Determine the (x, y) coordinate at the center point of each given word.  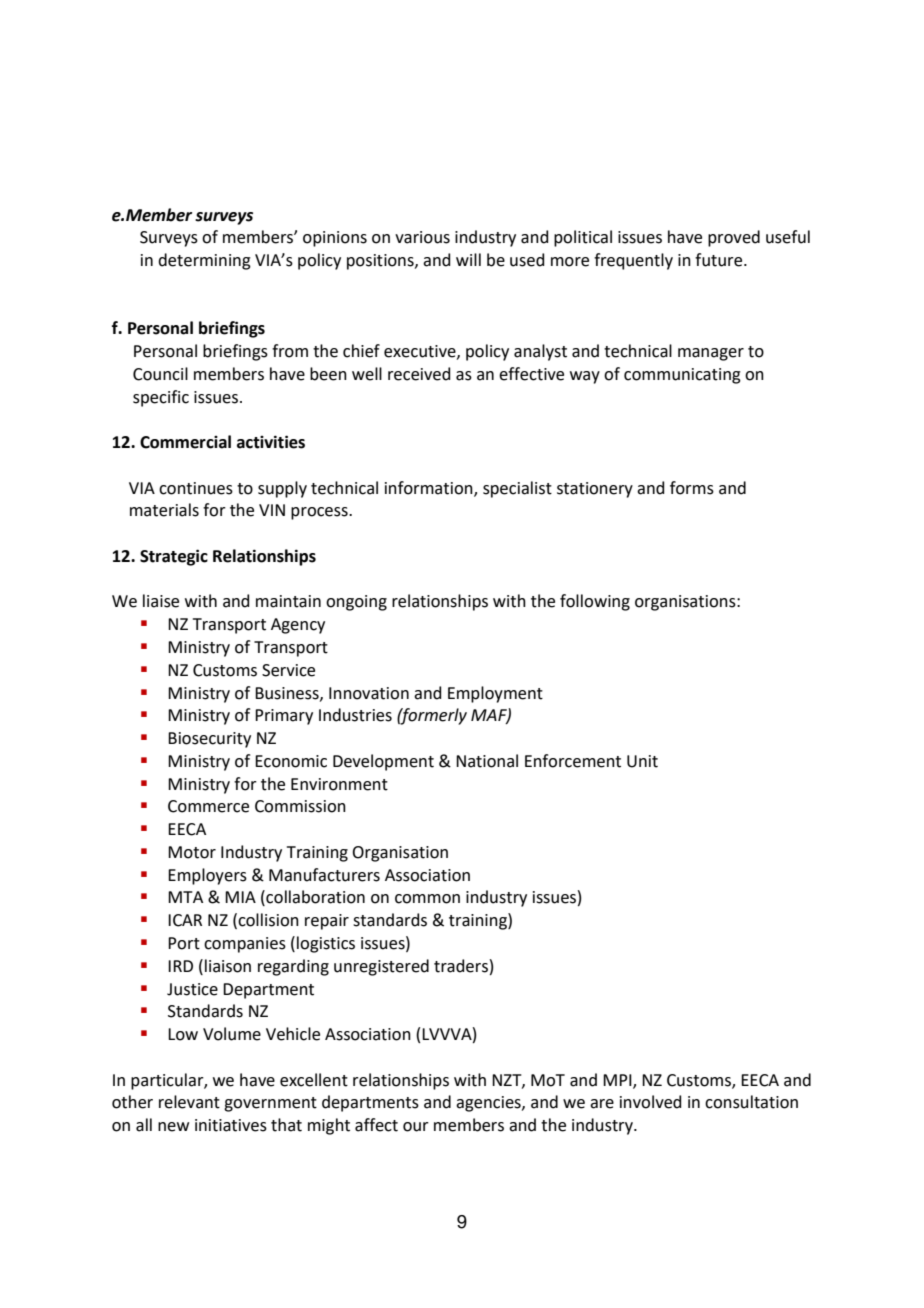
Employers (207, 876)
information (430, 488)
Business (288, 694)
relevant (189, 1102)
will (468, 259)
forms (692, 488)
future (720, 260)
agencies (489, 1104)
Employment (495, 694)
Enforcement (573, 761)
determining (204, 261)
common (427, 899)
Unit (642, 761)
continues (196, 488)
